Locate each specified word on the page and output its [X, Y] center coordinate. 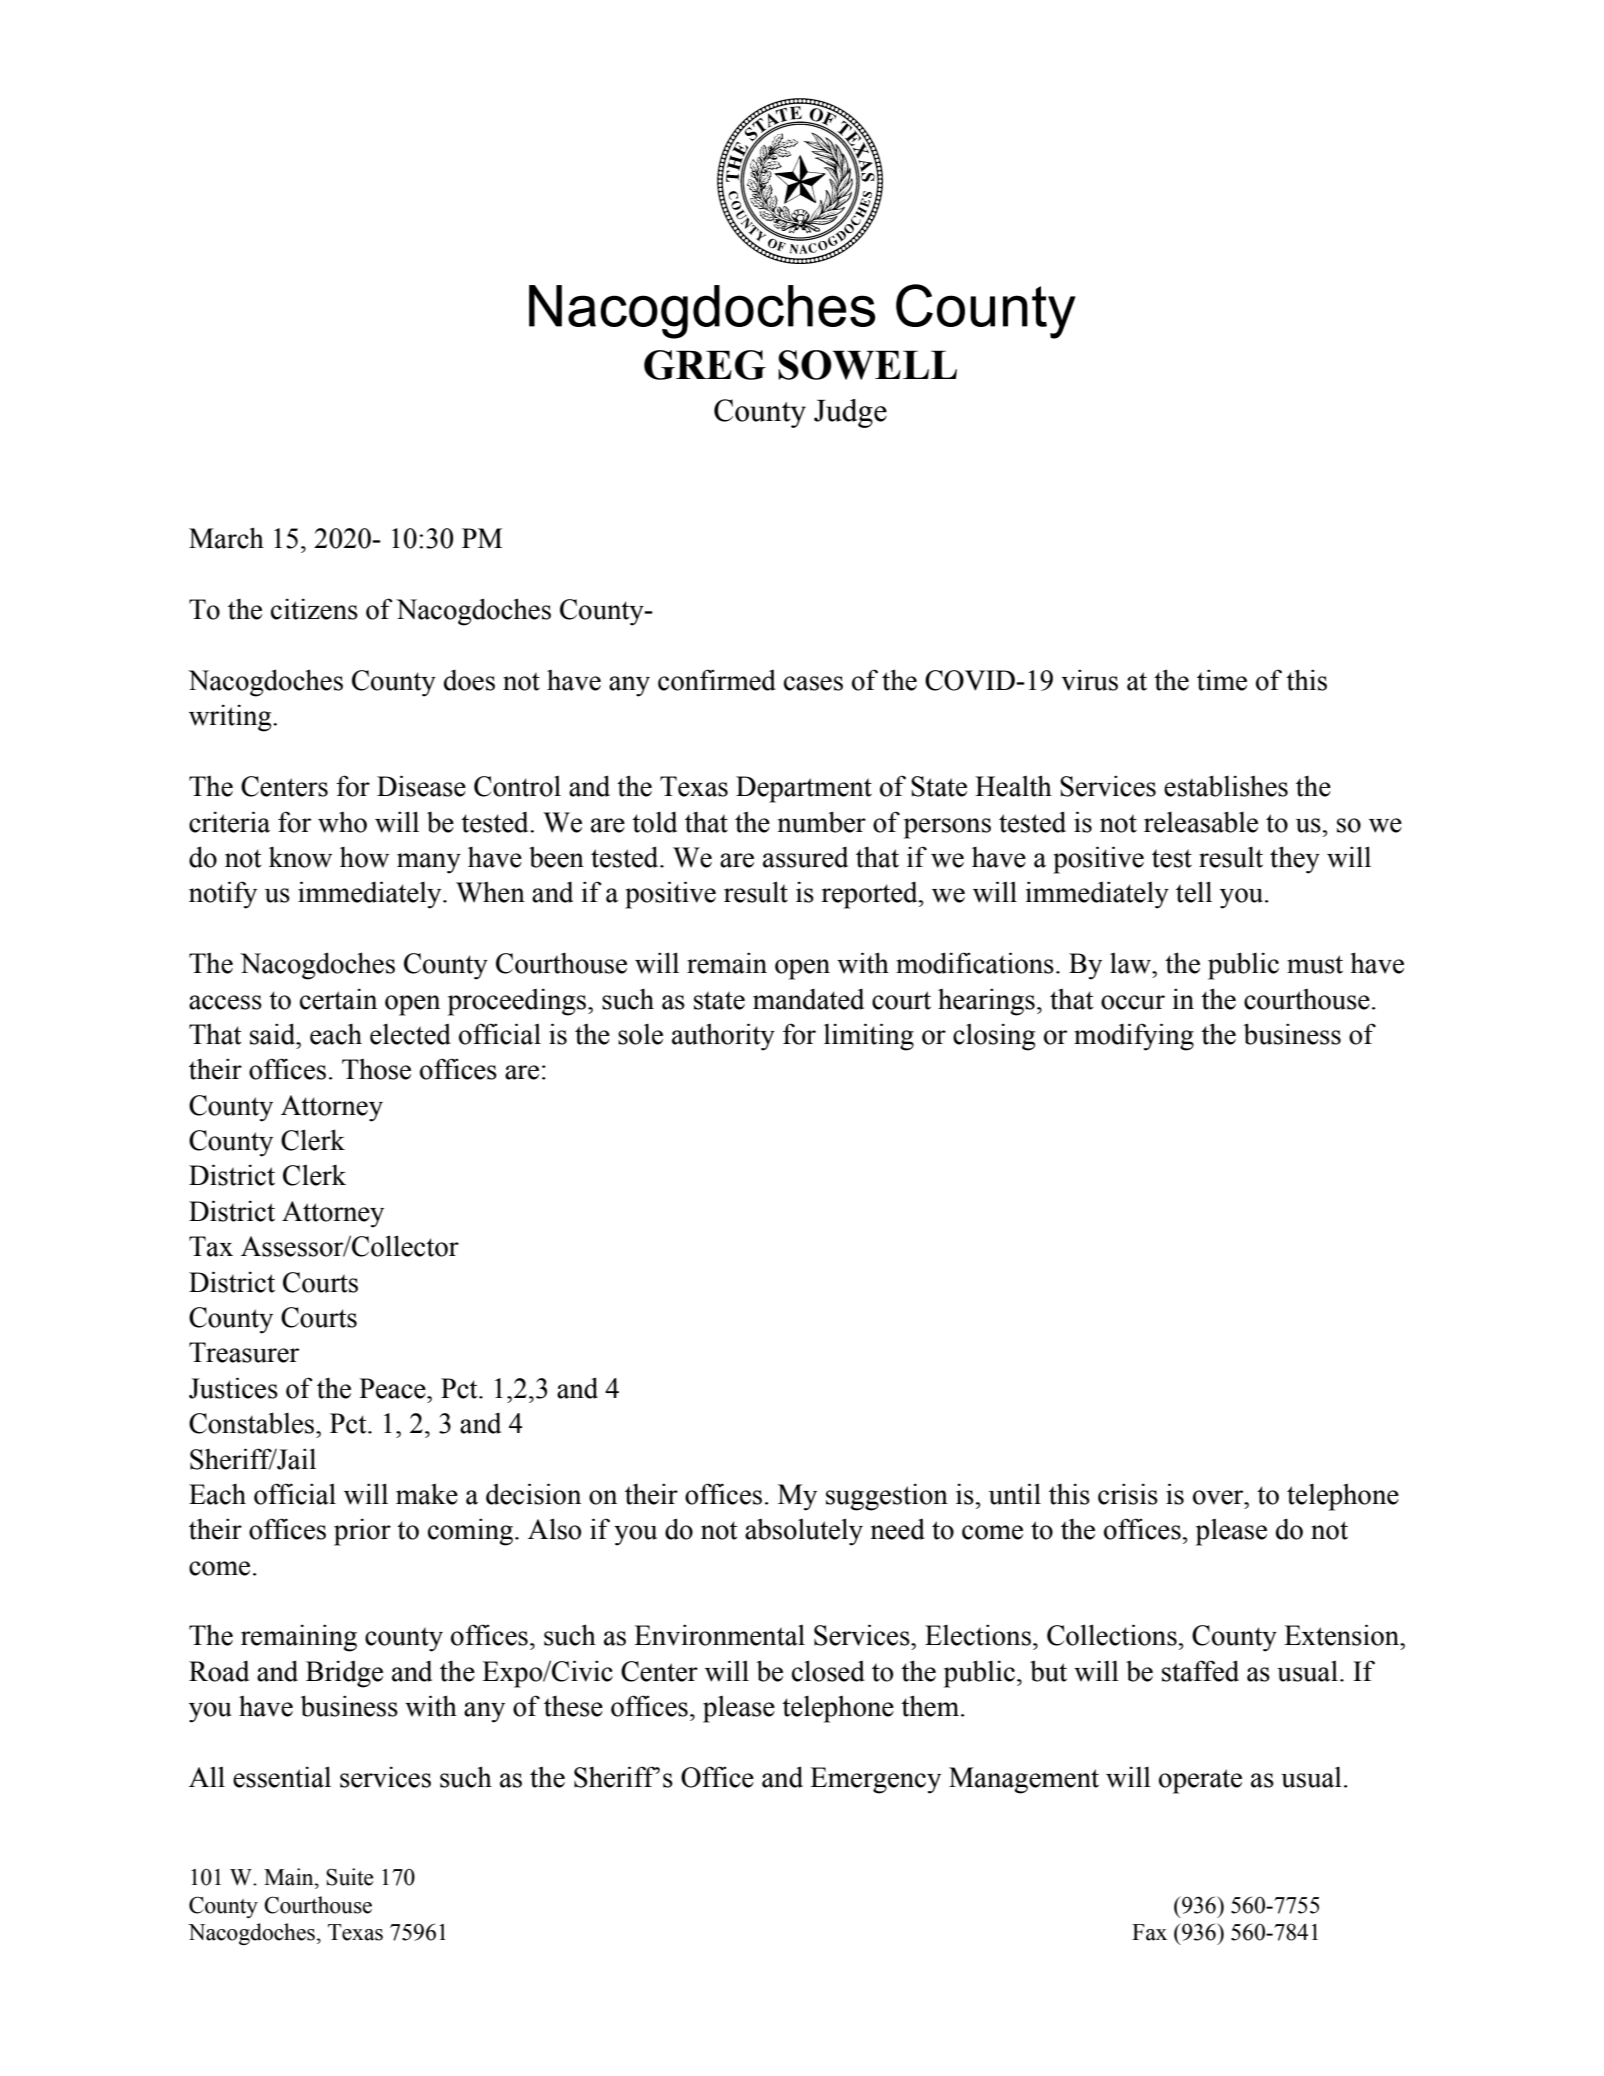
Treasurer [244, 1352]
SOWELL [867, 365]
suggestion [887, 1497]
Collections [1112, 1635]
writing [231, 718]
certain [338, 999]
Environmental [719, 1635]
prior [362, 1532]
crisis [1128, 1494]
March [226, 538]
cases [813, 683]
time [1222, 680]
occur [1133, 1002]
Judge [850, 413]
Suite [349, 1877]
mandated [808, 999]
